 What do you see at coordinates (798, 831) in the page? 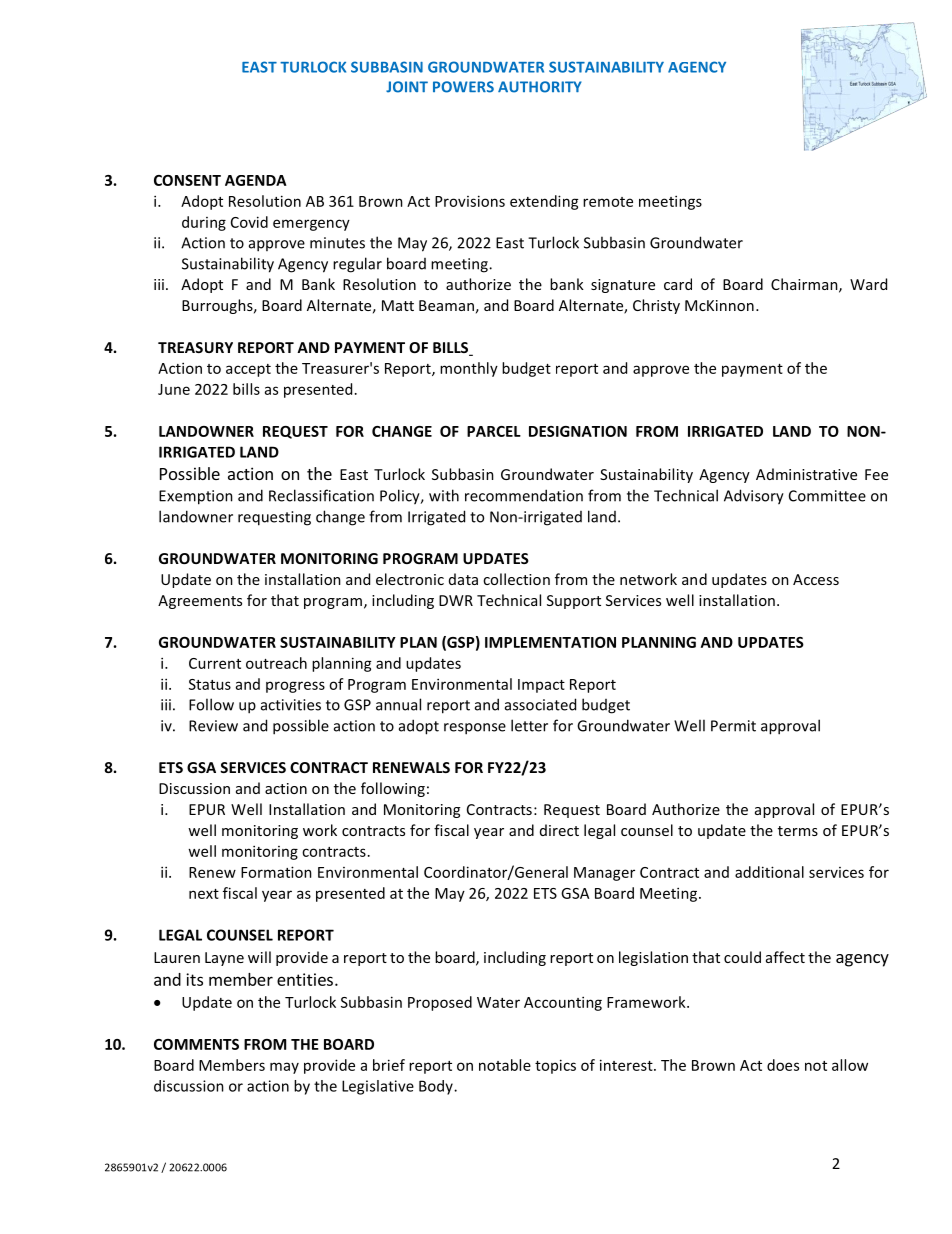
I see `terms` at bounding box center [798, 831].
